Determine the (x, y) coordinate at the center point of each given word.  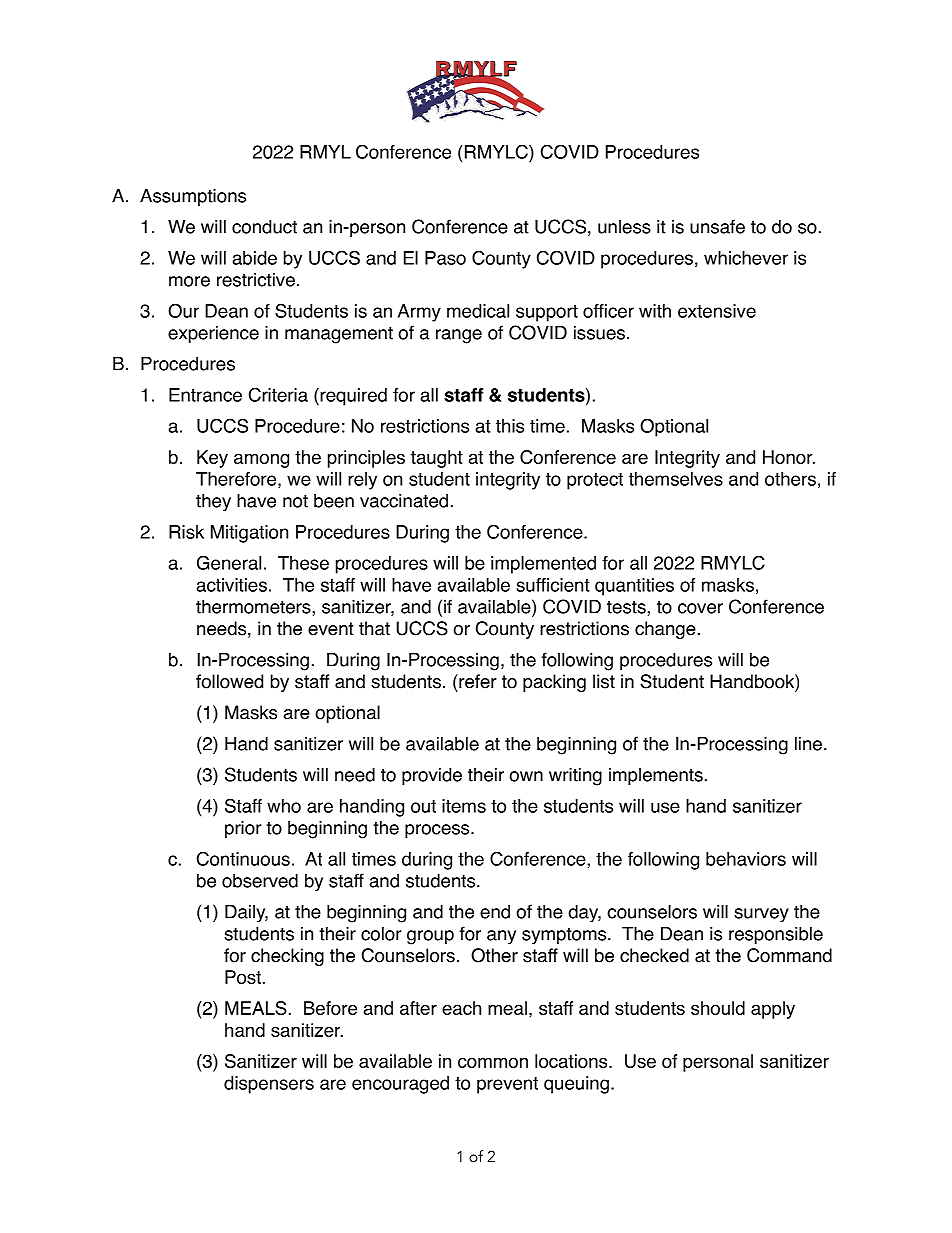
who (284, 806)
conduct (264, 226)
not (295, 501)
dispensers (269, 1085)
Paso (445, 258)
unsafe (717, 226)
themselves (676, 479)
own (526, 776)
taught (437, 459)
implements (656, 776)
